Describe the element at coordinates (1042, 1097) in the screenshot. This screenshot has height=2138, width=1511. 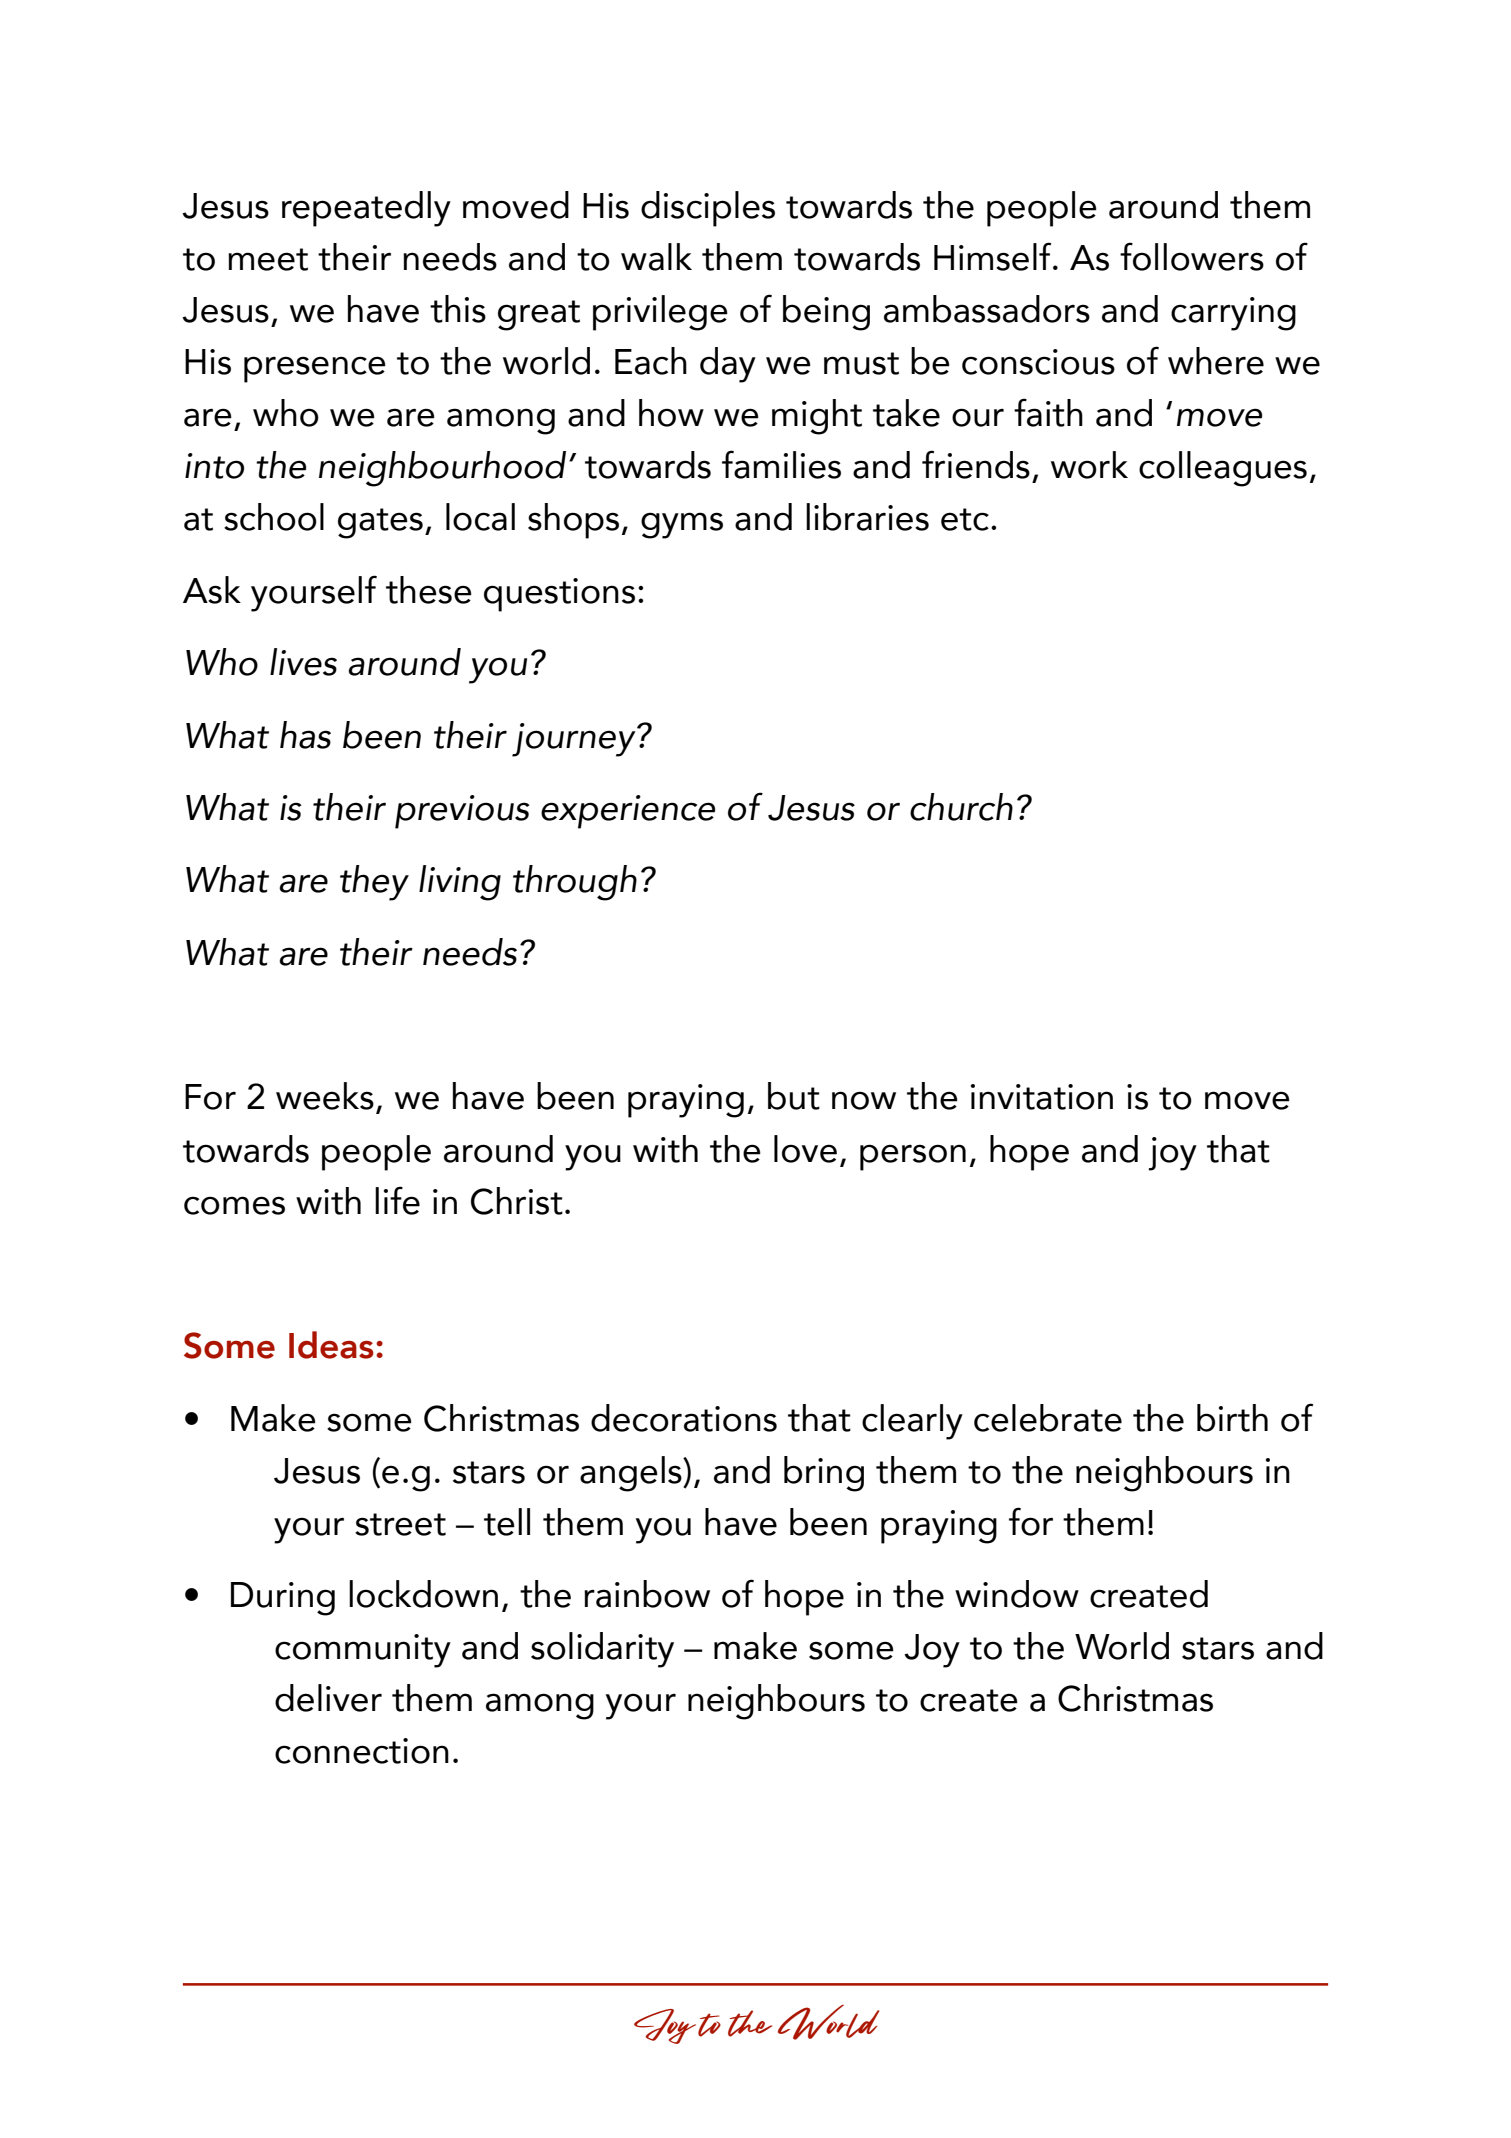
I see `invitation` at that location.
